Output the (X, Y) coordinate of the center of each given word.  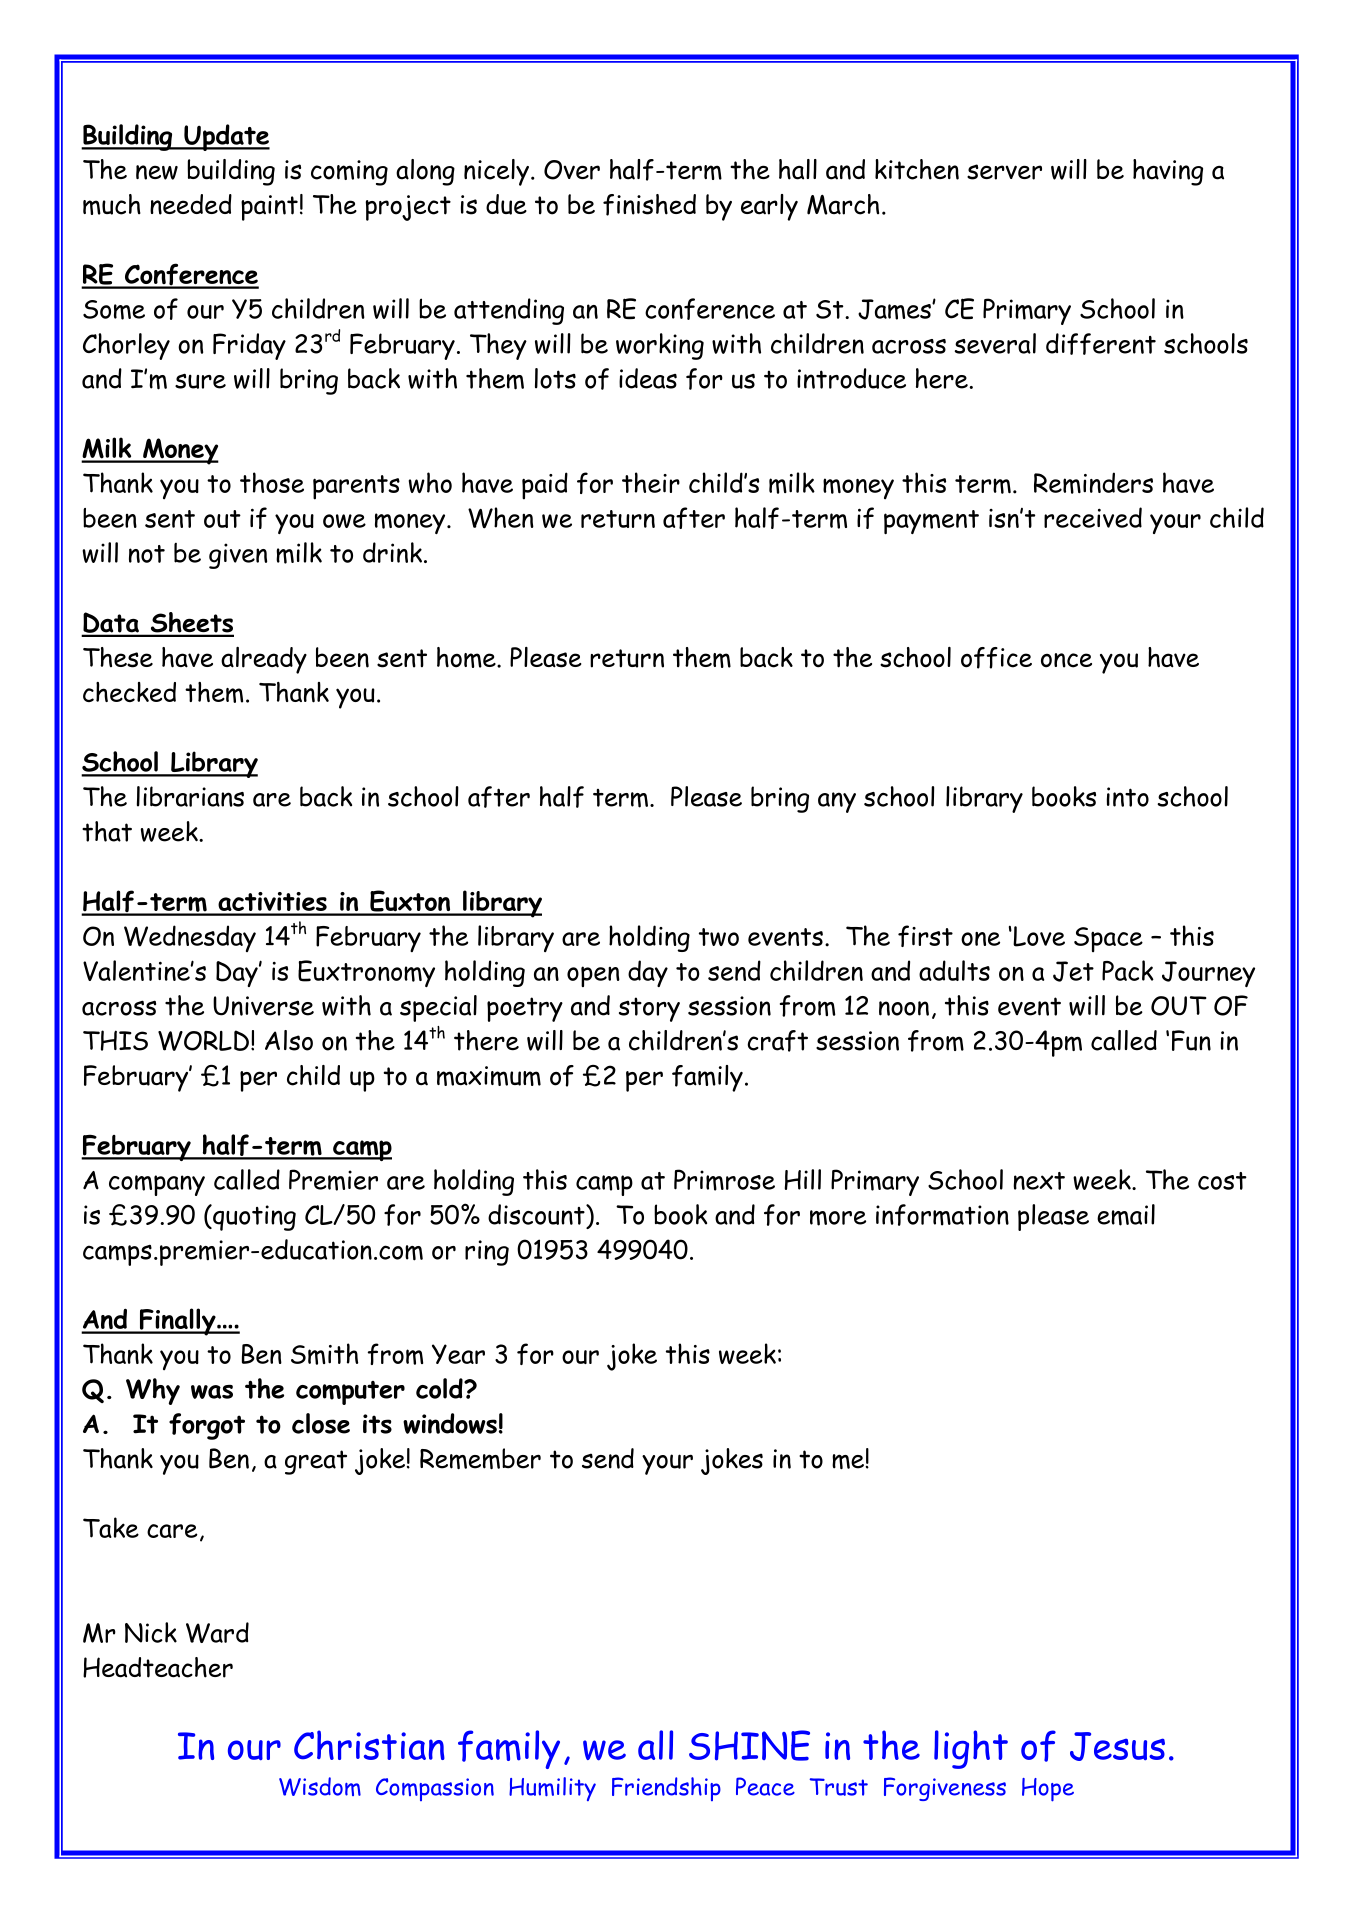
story (649, 1009)
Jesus (1117, 1746)
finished (649, 205)
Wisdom (320, 1786)
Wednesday (190, 938)
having (1168, 172)
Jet (1073, 971)
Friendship (666, 1789)
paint (269, 208)
